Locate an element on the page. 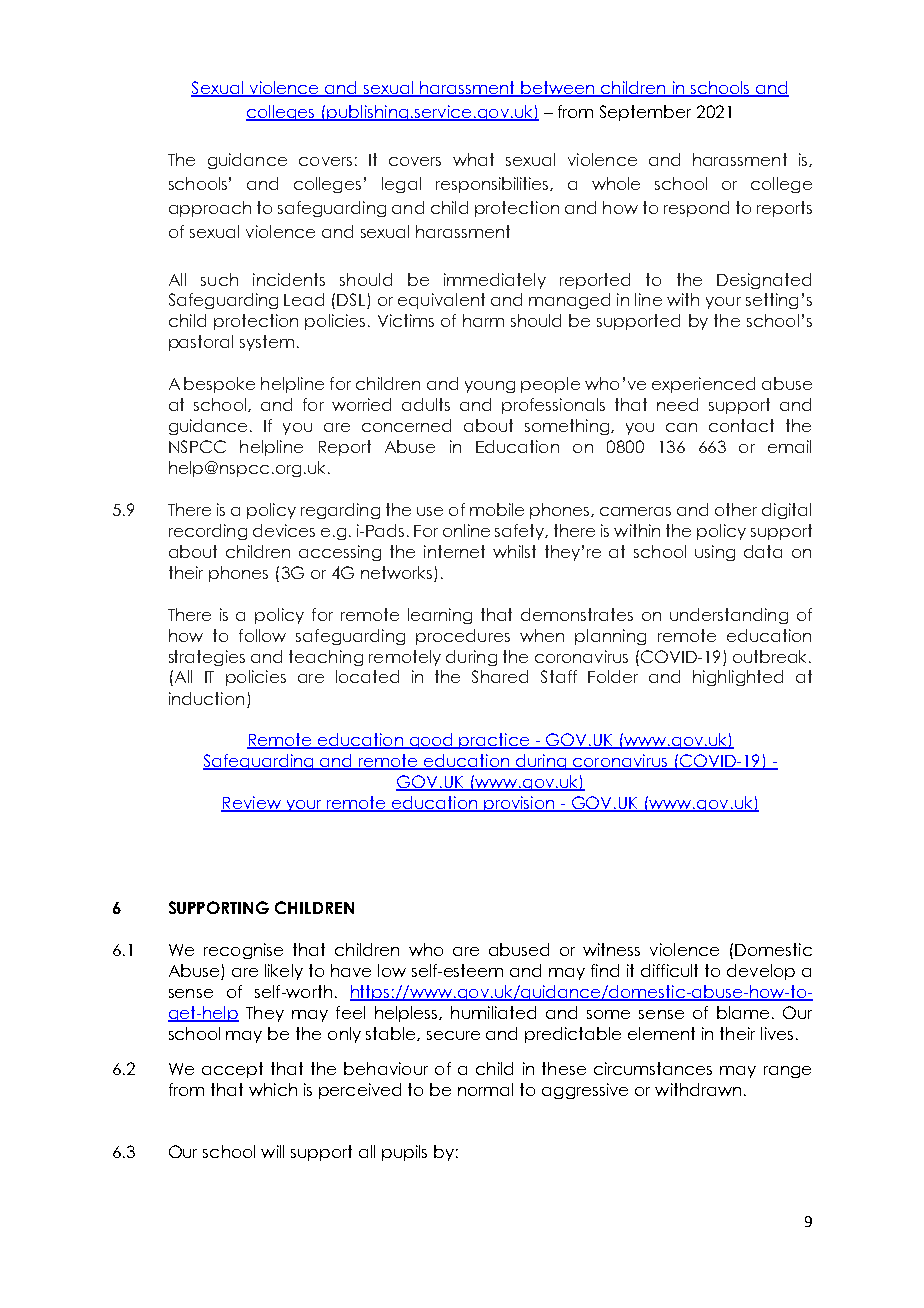 The image size is (924, 1308). will is located at coordinates (272, 1151).
